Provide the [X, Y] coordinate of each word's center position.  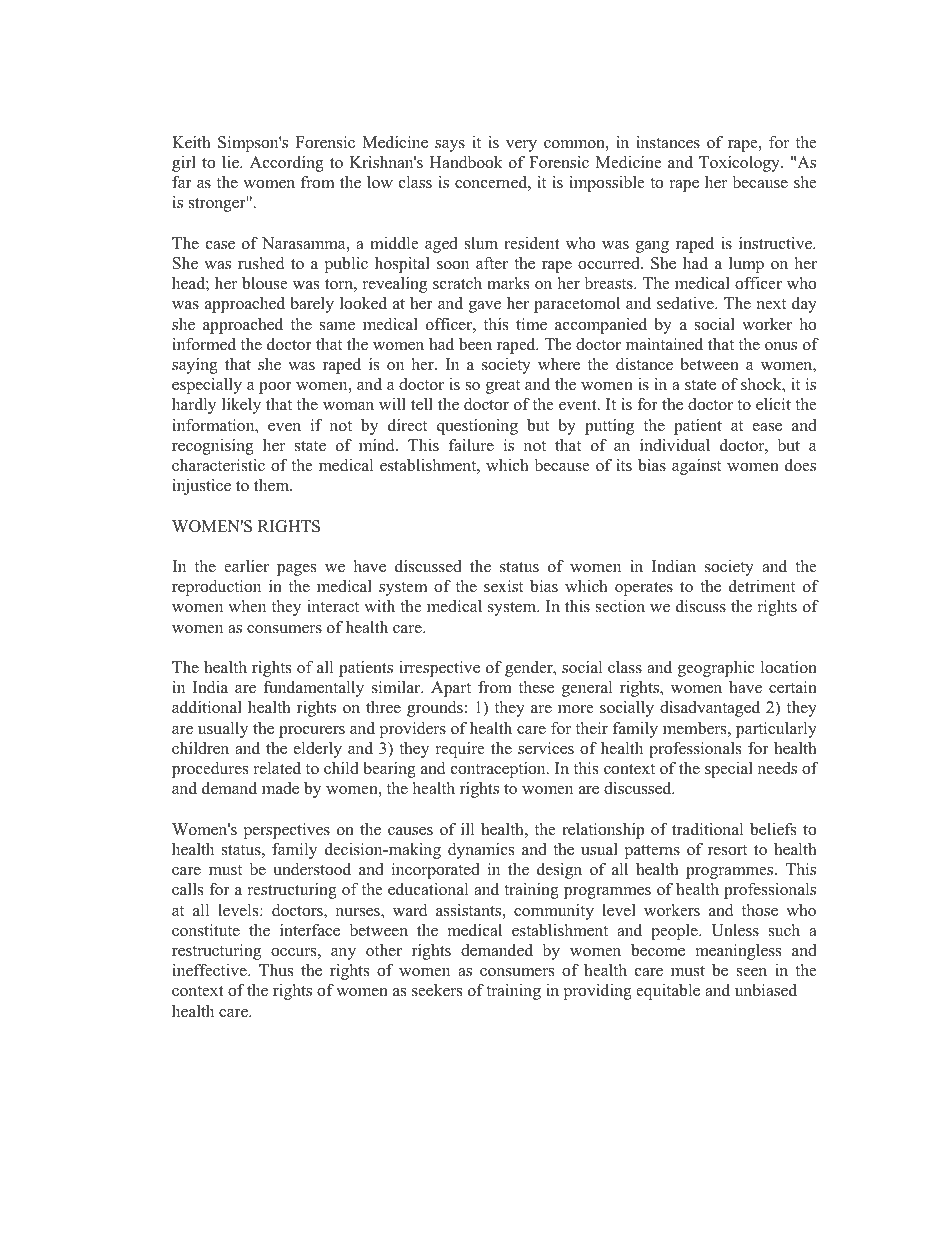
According [287, 164]
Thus [276, 970]
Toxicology [740, 164]
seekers [437, 990]
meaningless [738, 952]
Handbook [466, 162]
